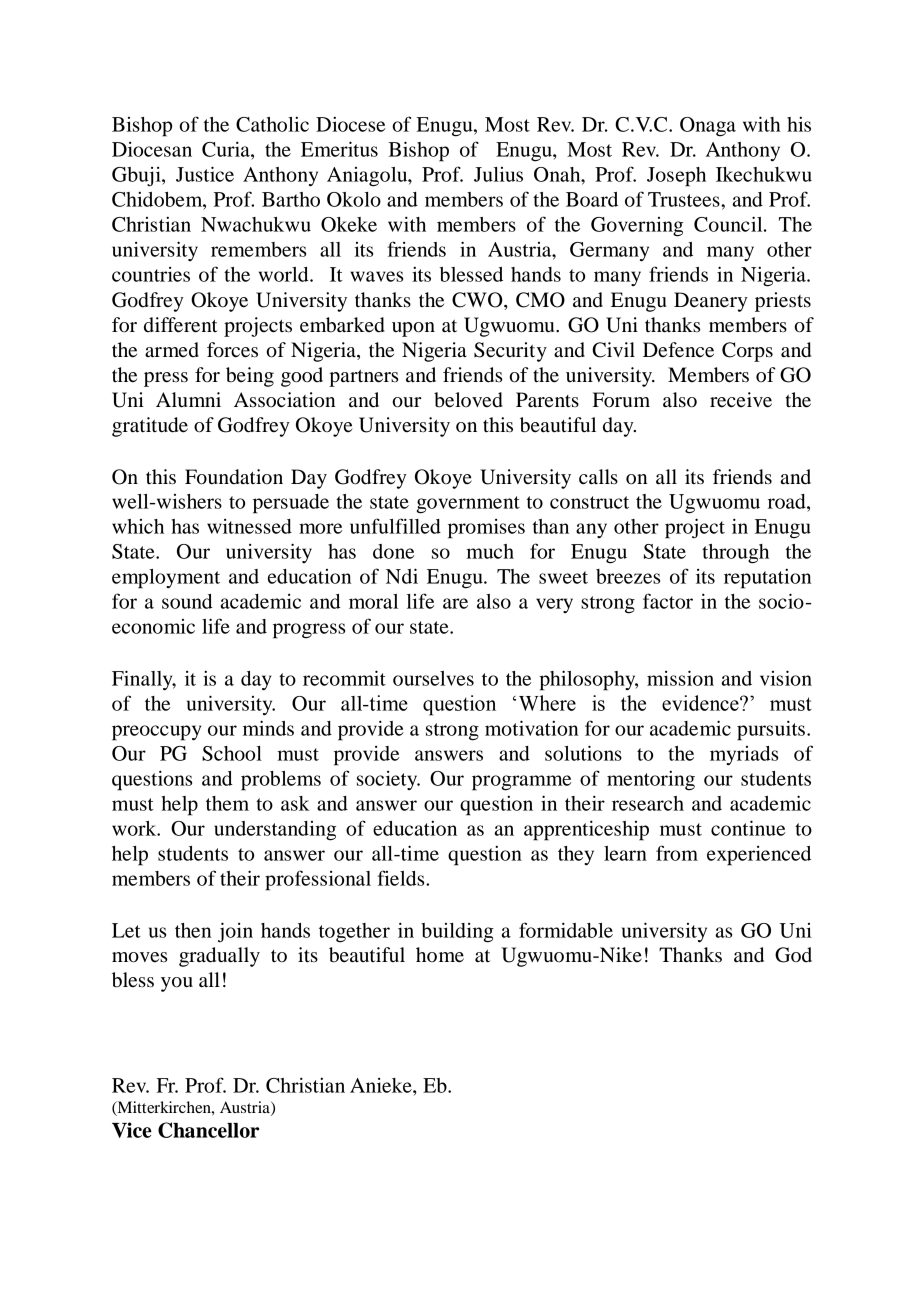 The width and height of the screenshot is (924, 1308). What do you see at coordinates (234, 477) in the screenshot?
I see `Foundation` at bounding box center [234, 477].
